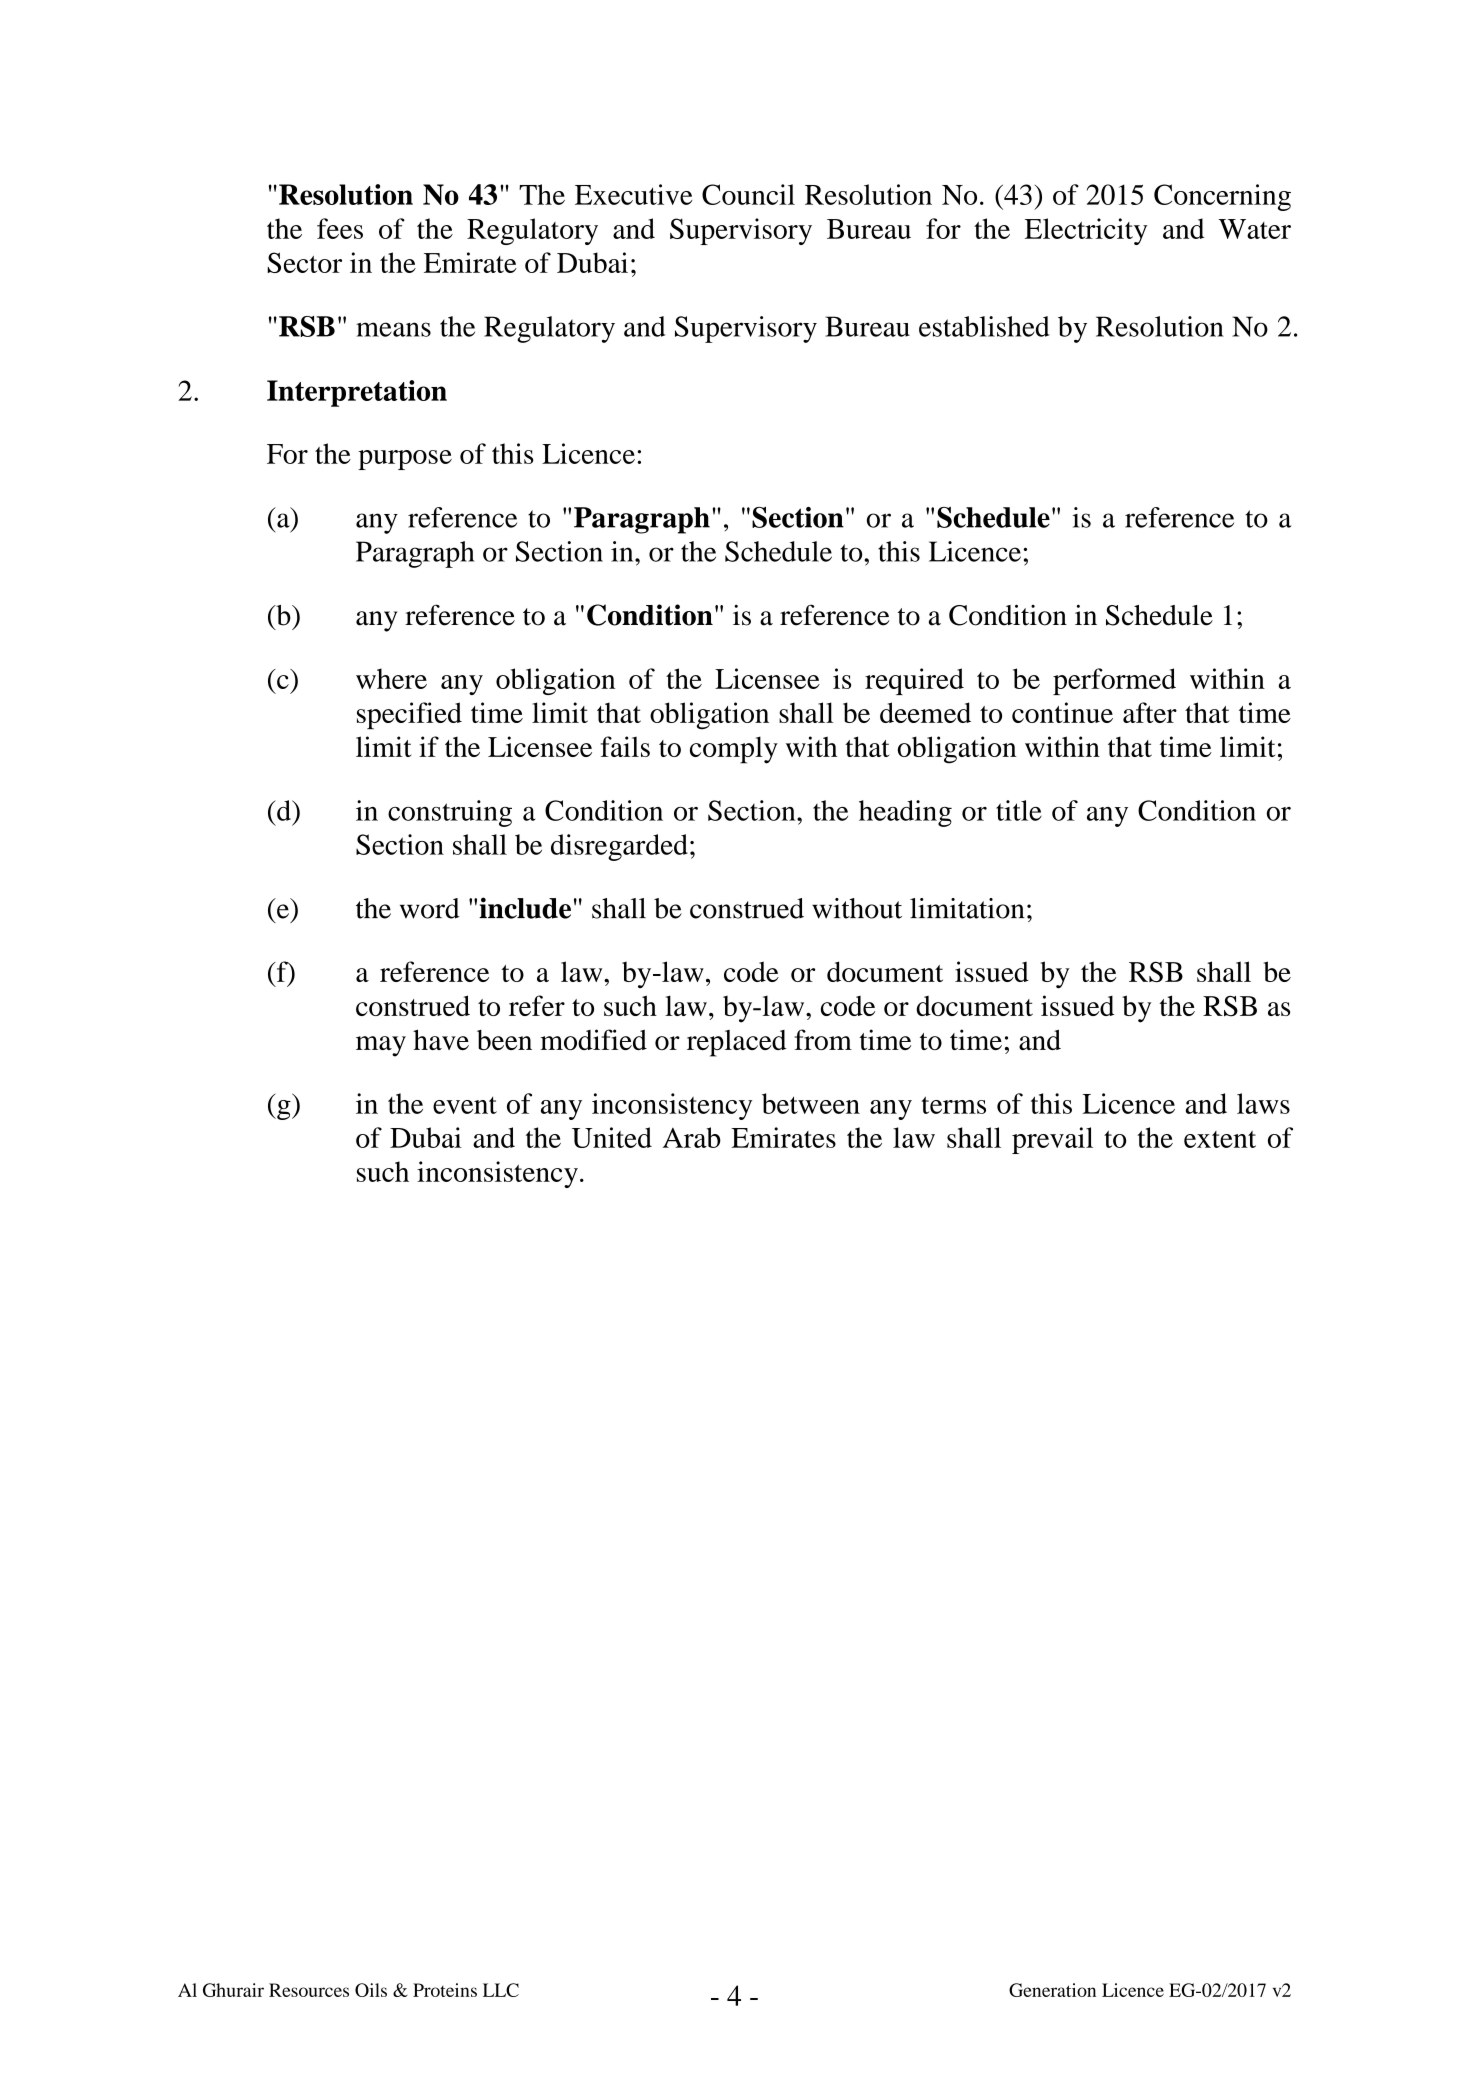 The width and height of the document is (1469, 2077). I want to click on title, so click(1019, 810).
